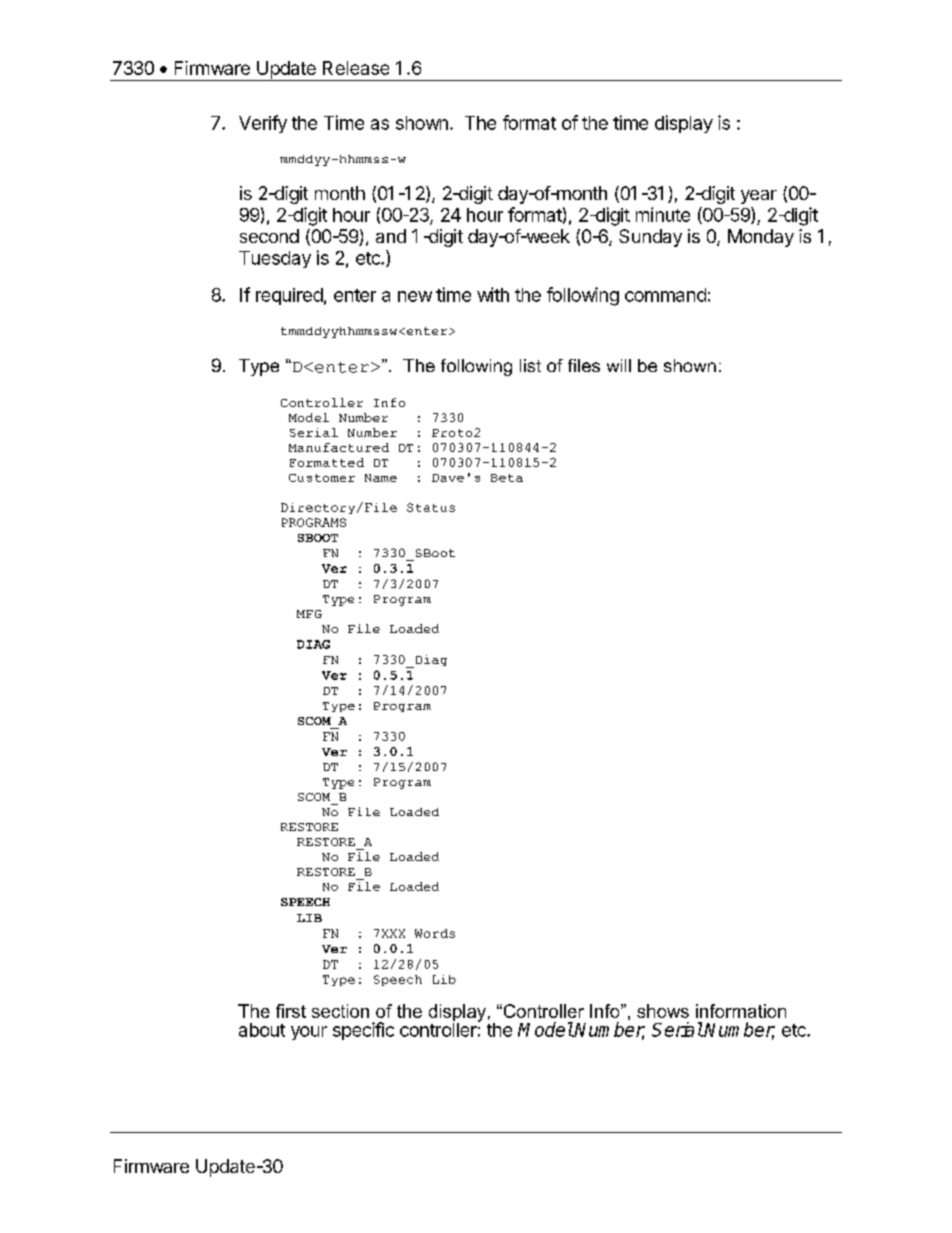 This screenshot has width=952, height=1233. Describe the element at coordinates (507, 478) in the screenshot. I see `Beta` at that location.
